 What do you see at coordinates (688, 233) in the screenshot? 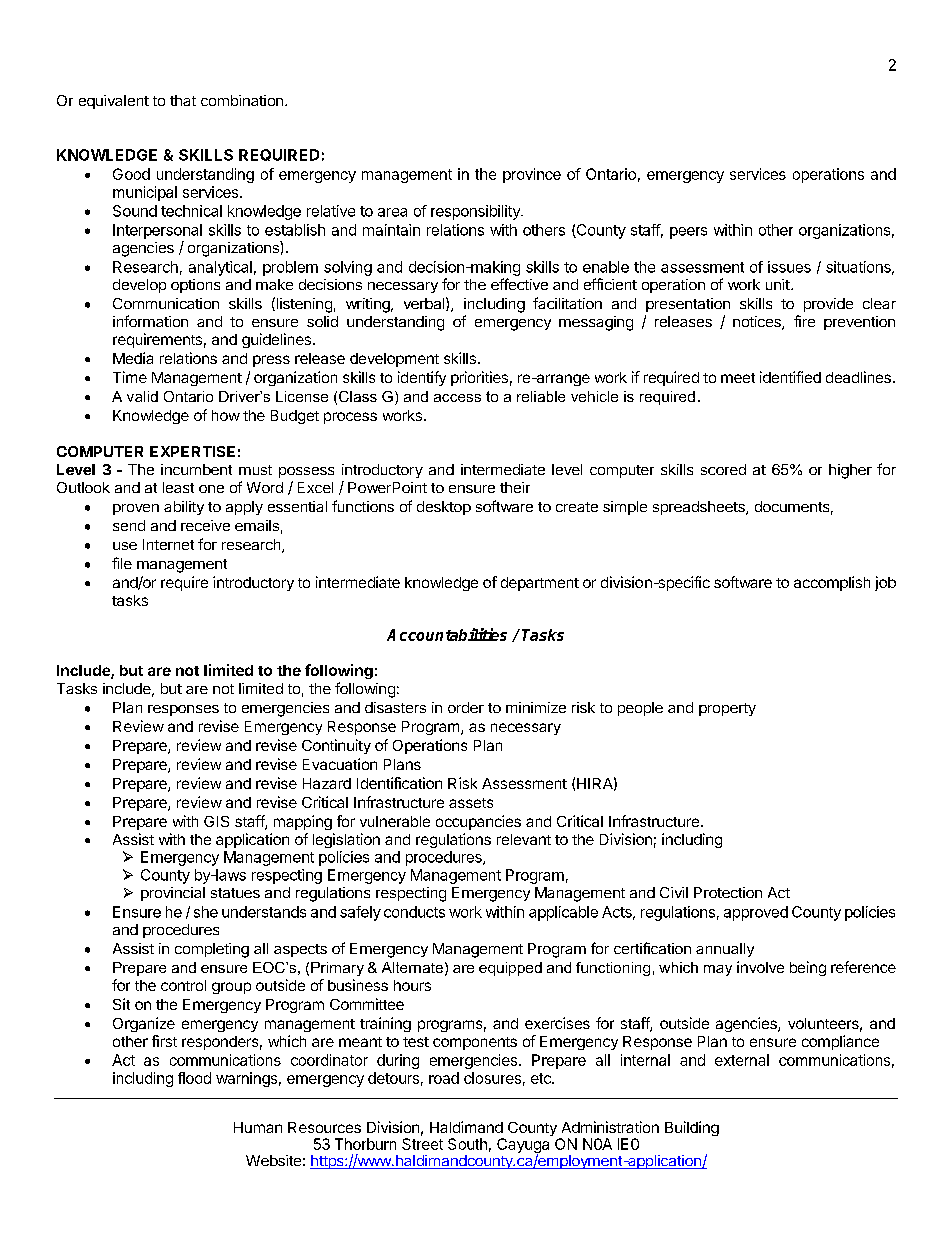
I see `peers` at bounding box center [688, 233].
